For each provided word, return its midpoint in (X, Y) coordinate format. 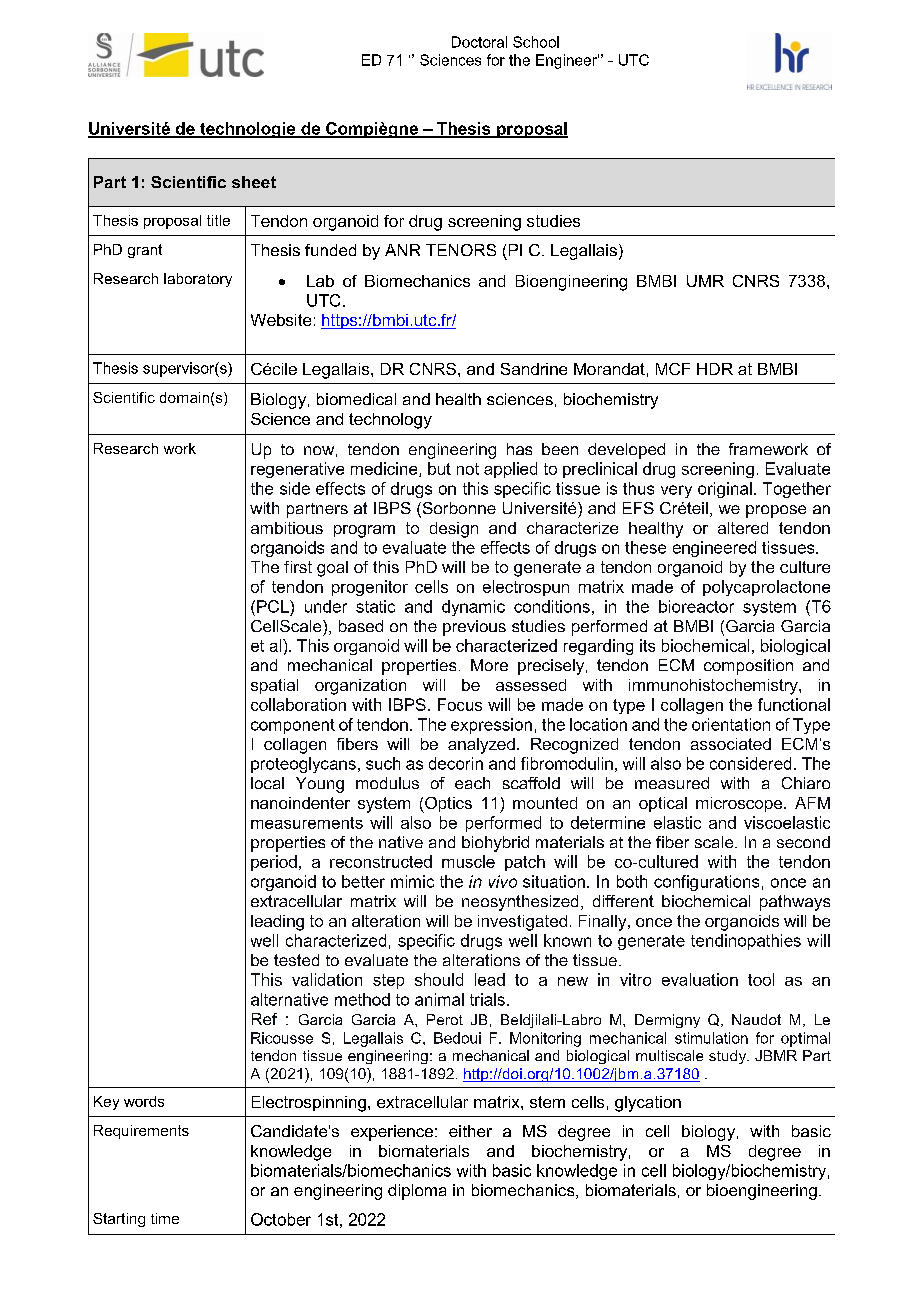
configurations (706, 883)
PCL (274, 606)
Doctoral (479, 42)
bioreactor (696, 606)
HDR (715, 369)
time (165, 1218)
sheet (254, 182)
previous (474, 628)
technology (390, 421)
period (274, 863)
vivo (503, 881)
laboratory (198, 280)
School (536, 42)
